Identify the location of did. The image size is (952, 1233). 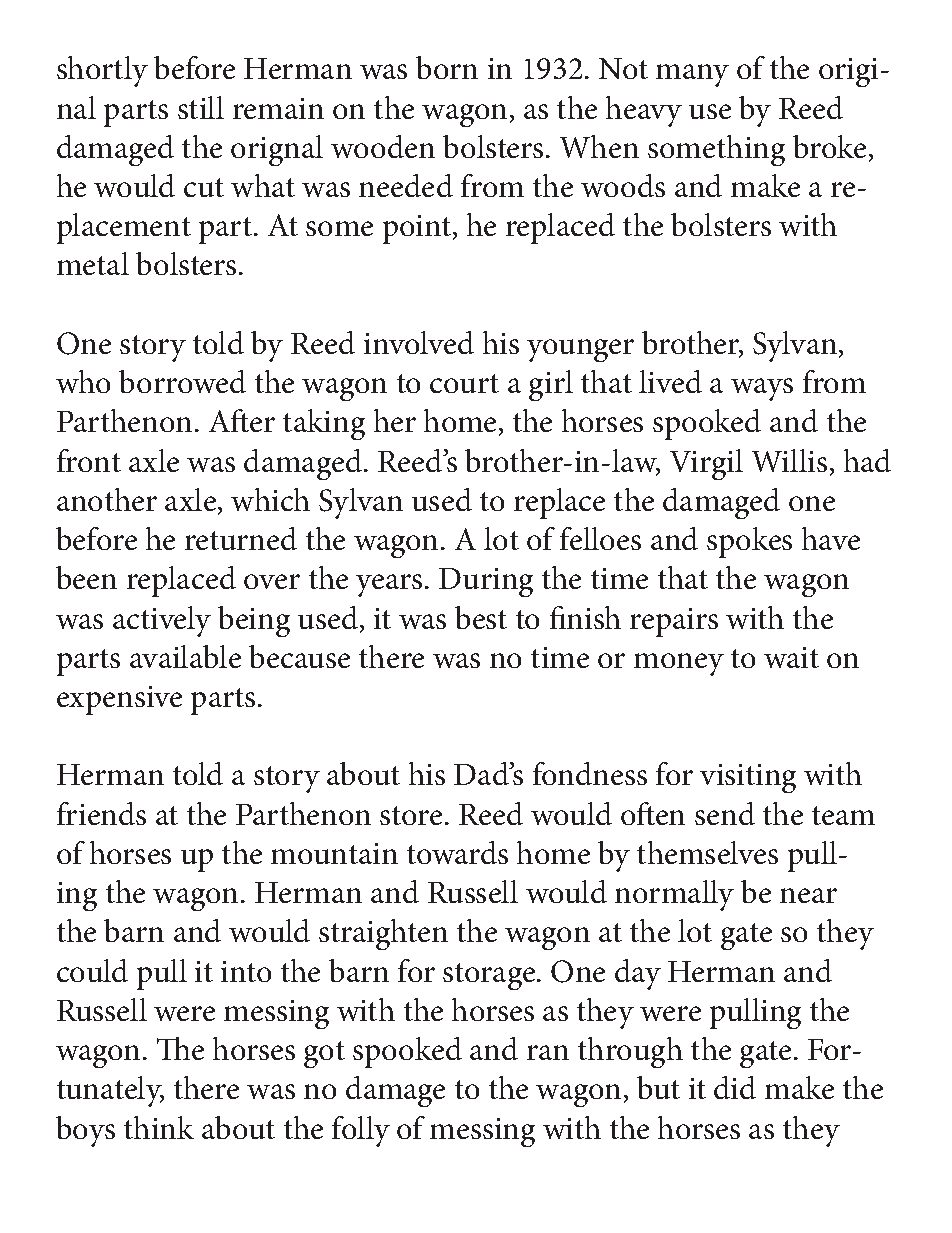
(735, 1087).
